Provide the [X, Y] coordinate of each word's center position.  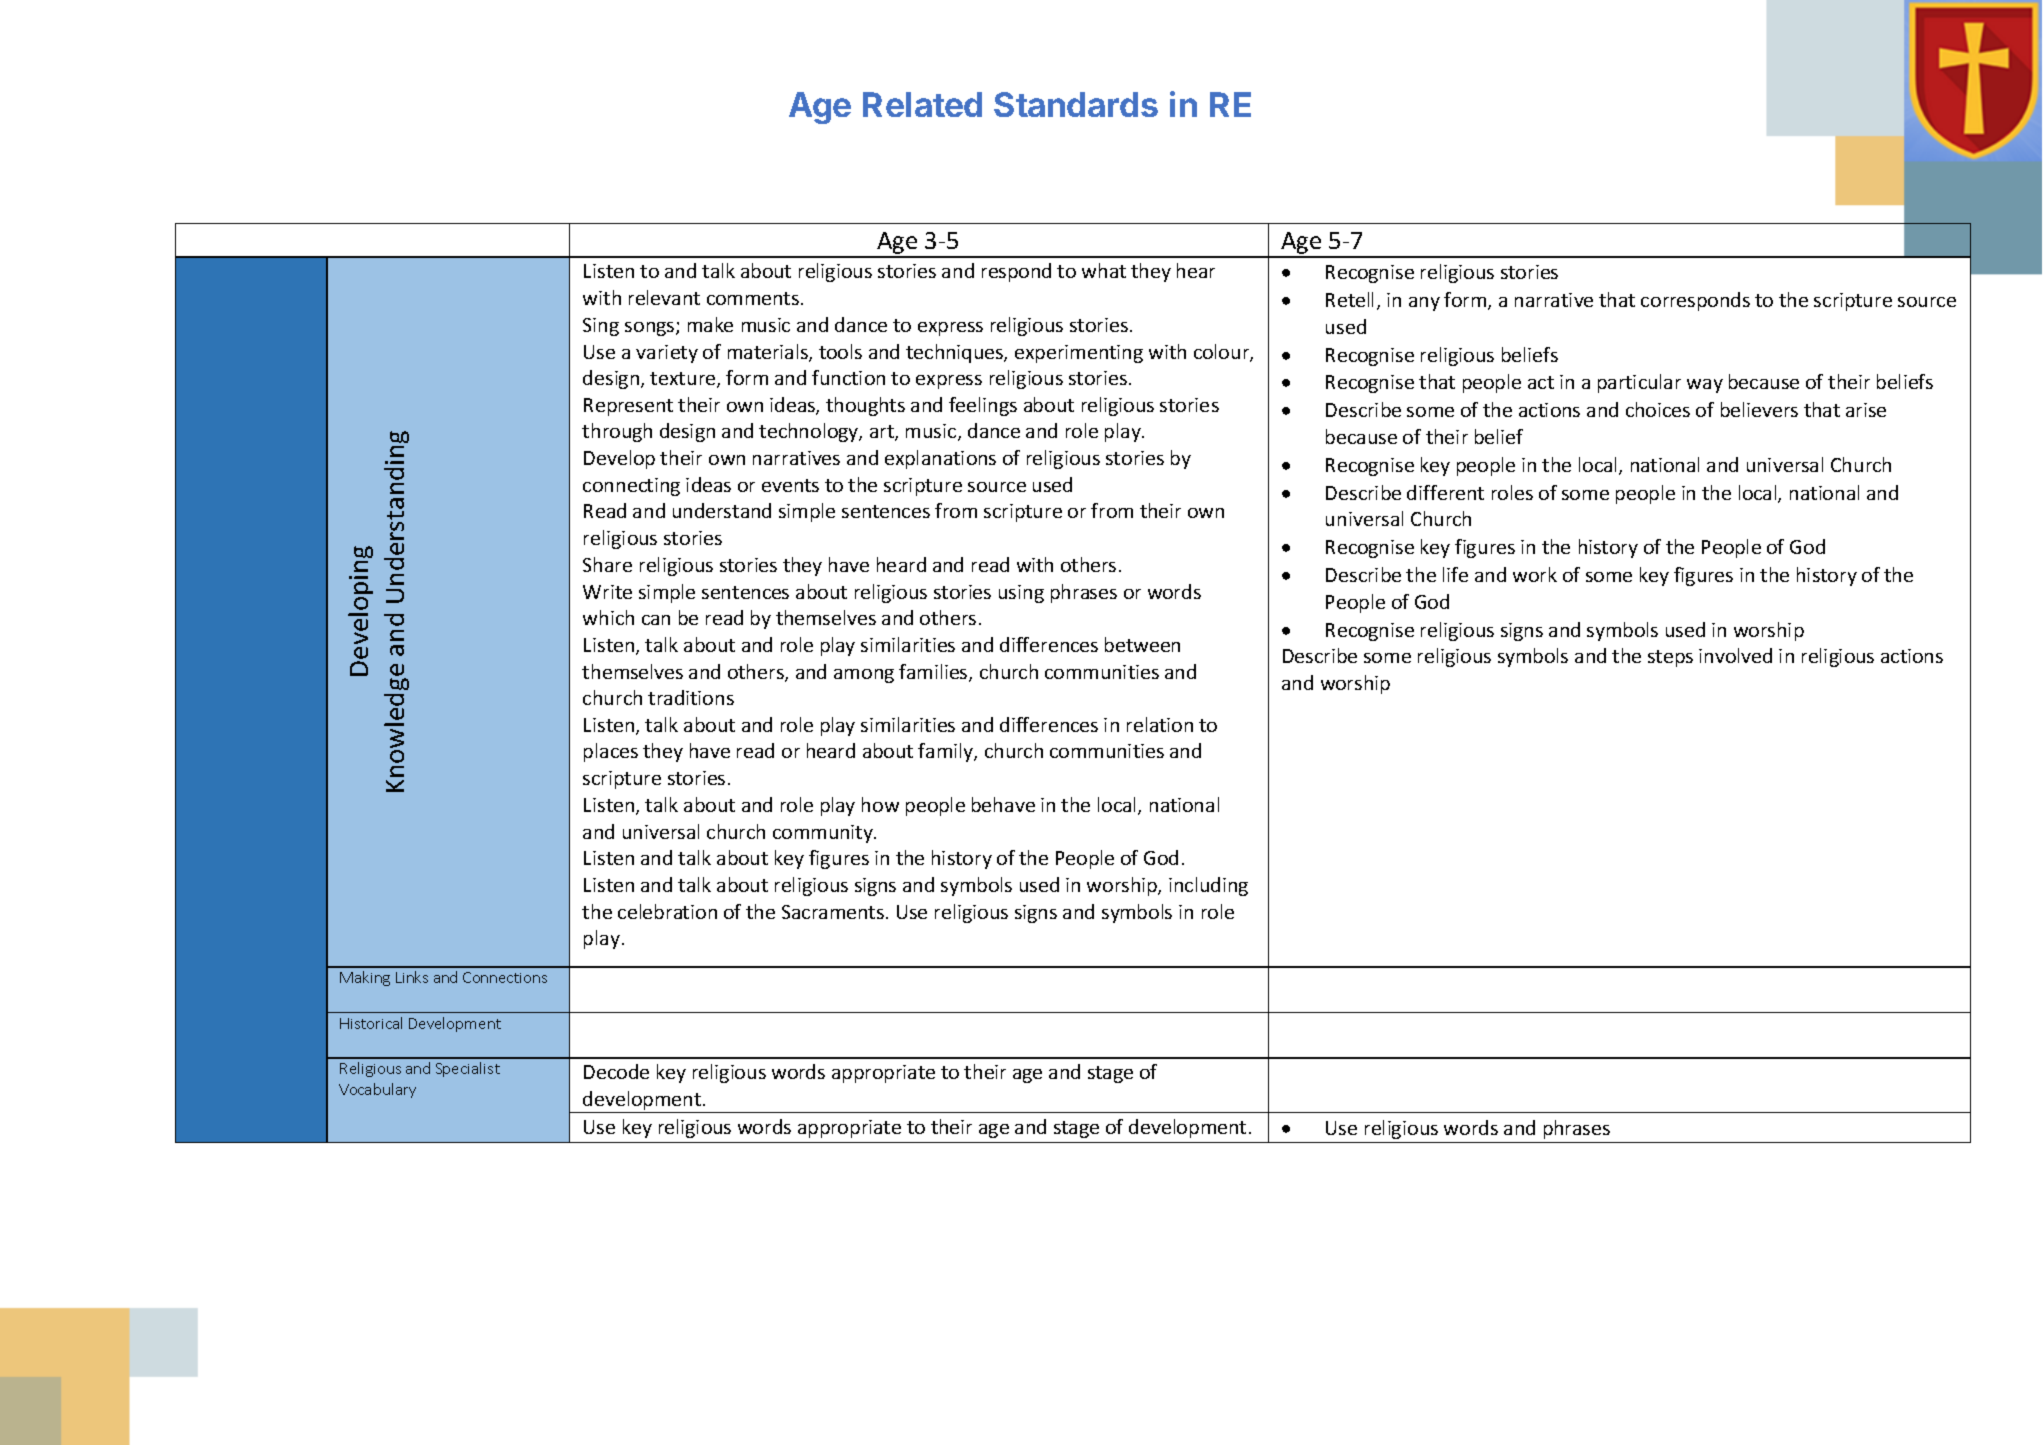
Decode [616, 1071]
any [1424, 304]
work [1535, 574]
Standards [1076, 104]
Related [922, 104]
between [1142, 644]
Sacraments [834, 912]
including [1208, 886]
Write [607, 592]
